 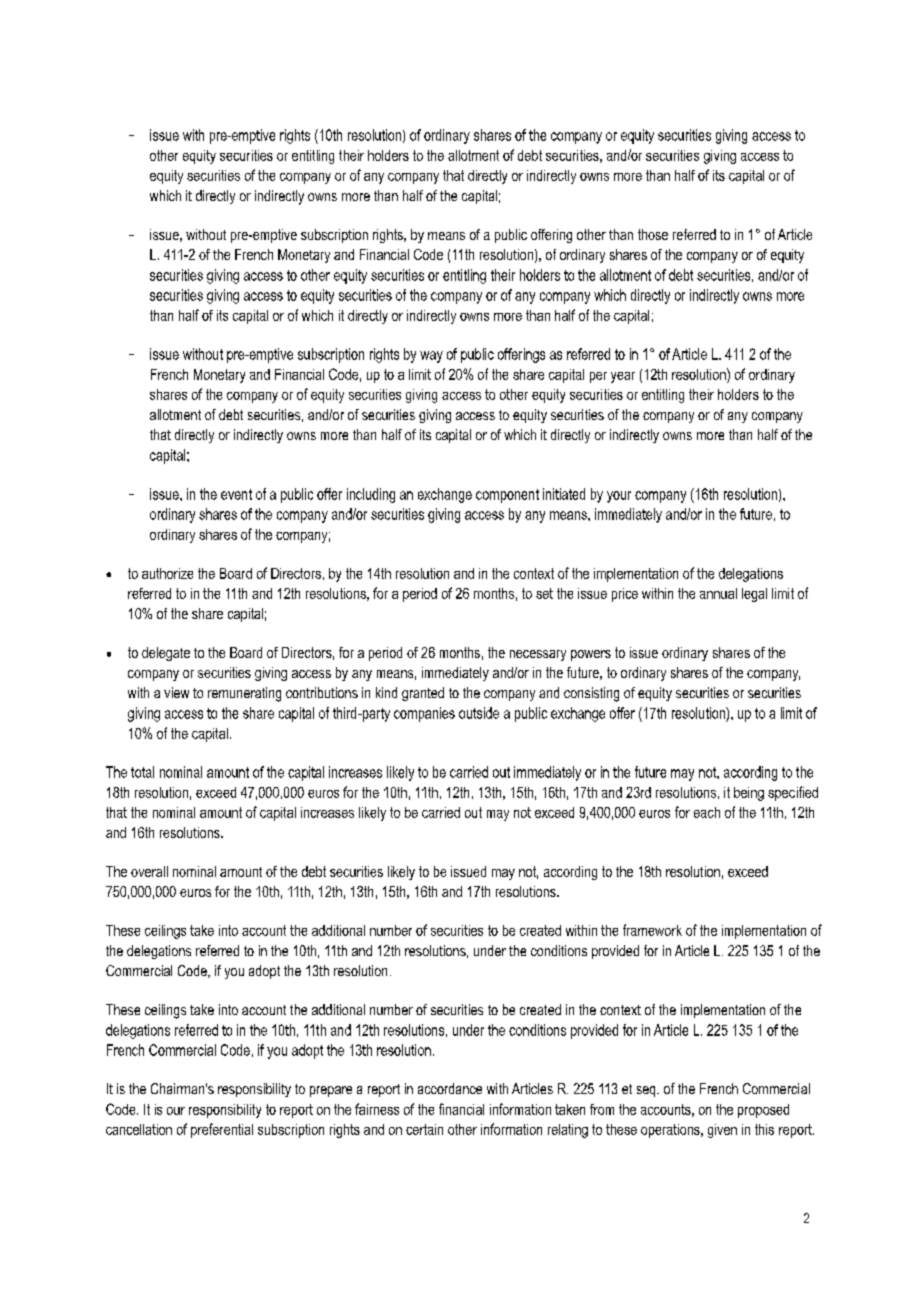 I want to click on component, so click(x=507, y=496).
